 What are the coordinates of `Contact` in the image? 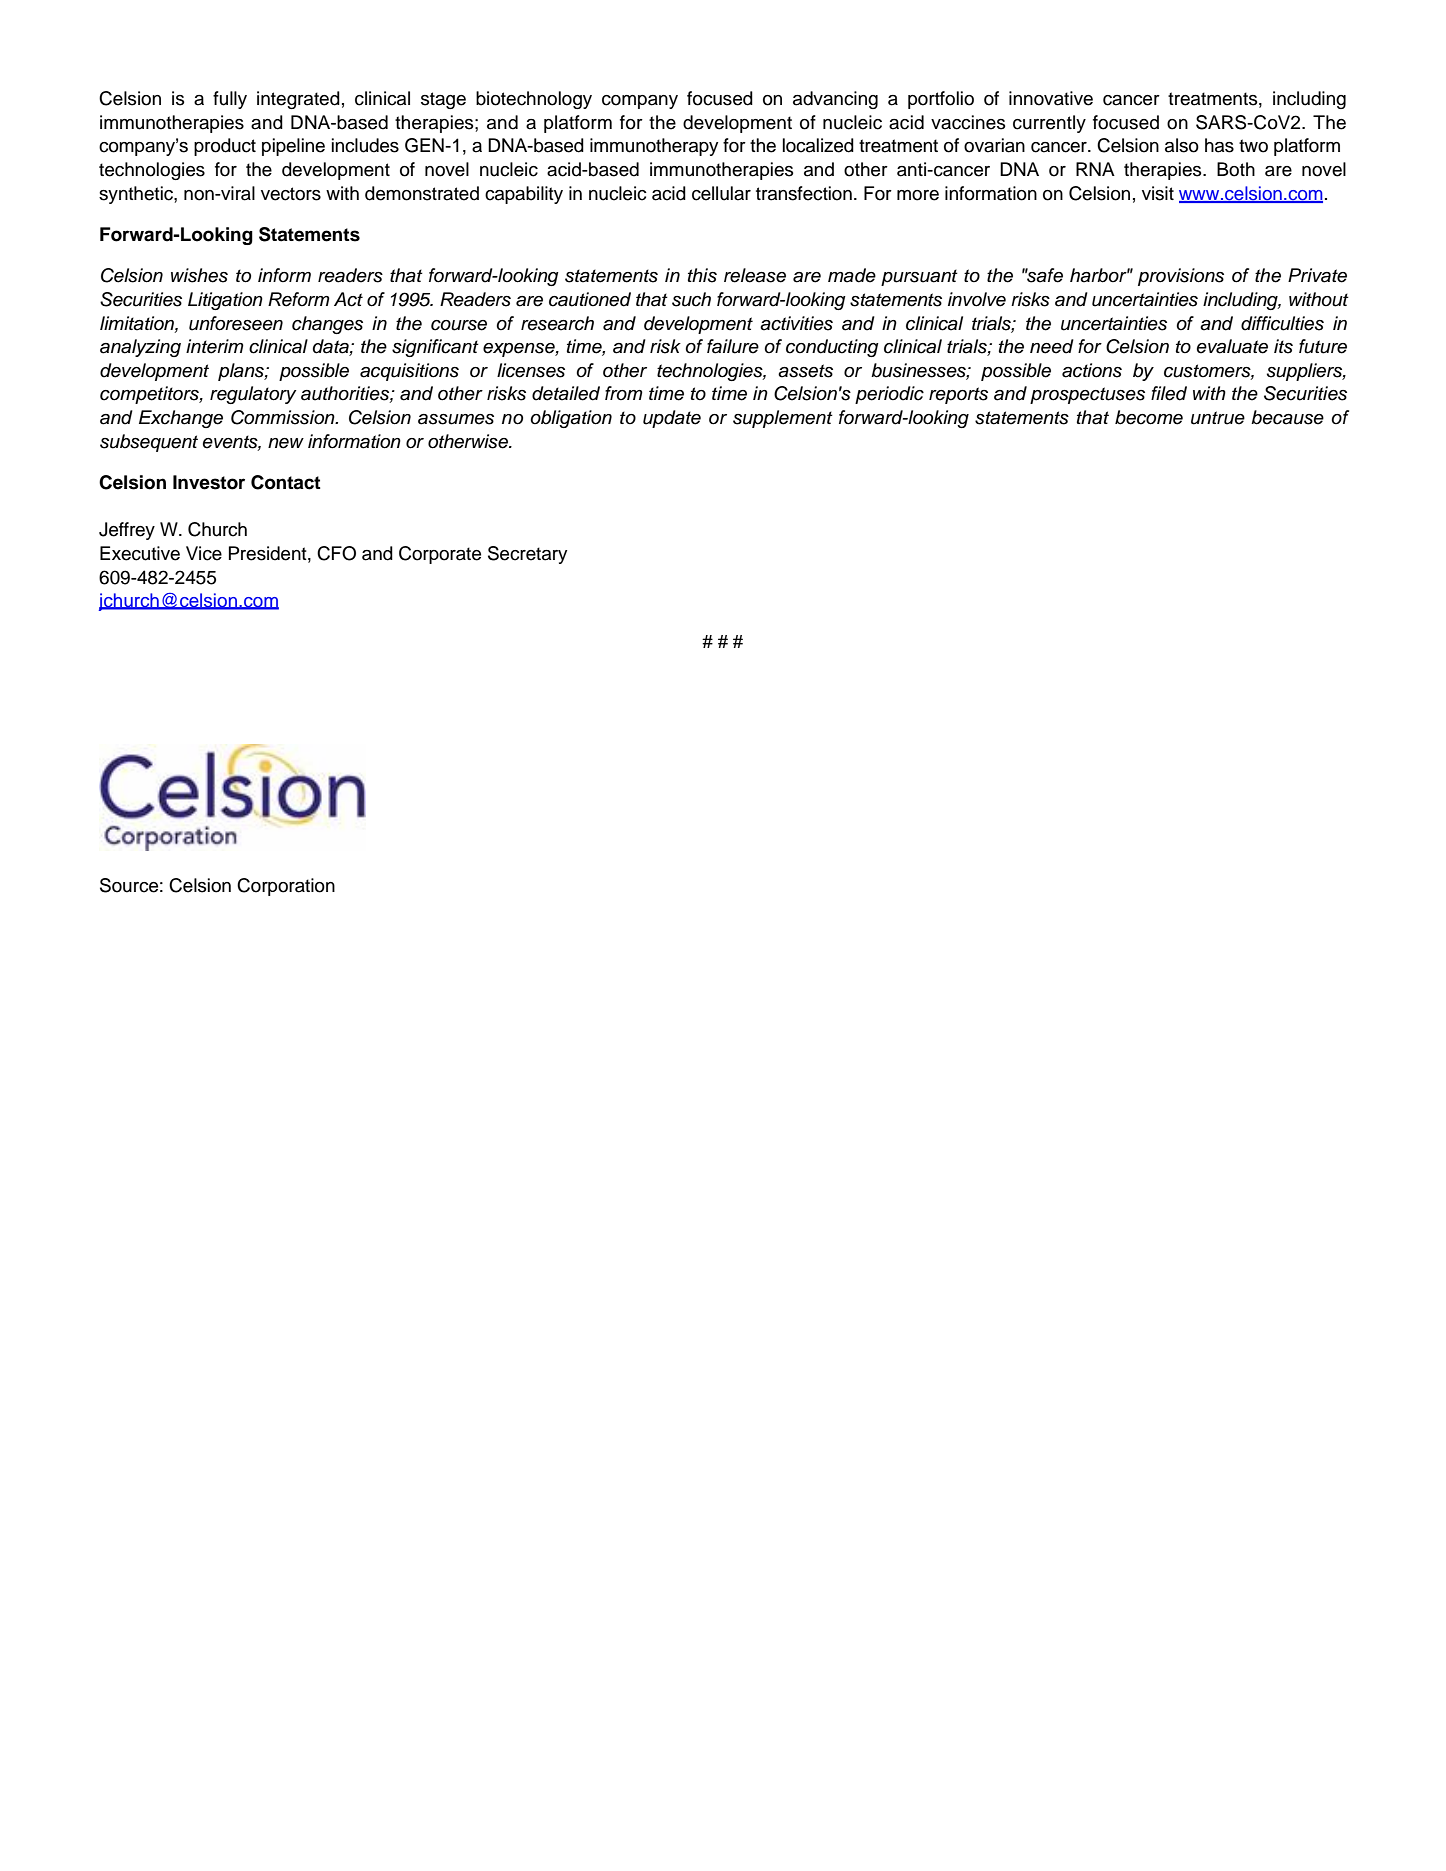 It's located at (286, 482).
